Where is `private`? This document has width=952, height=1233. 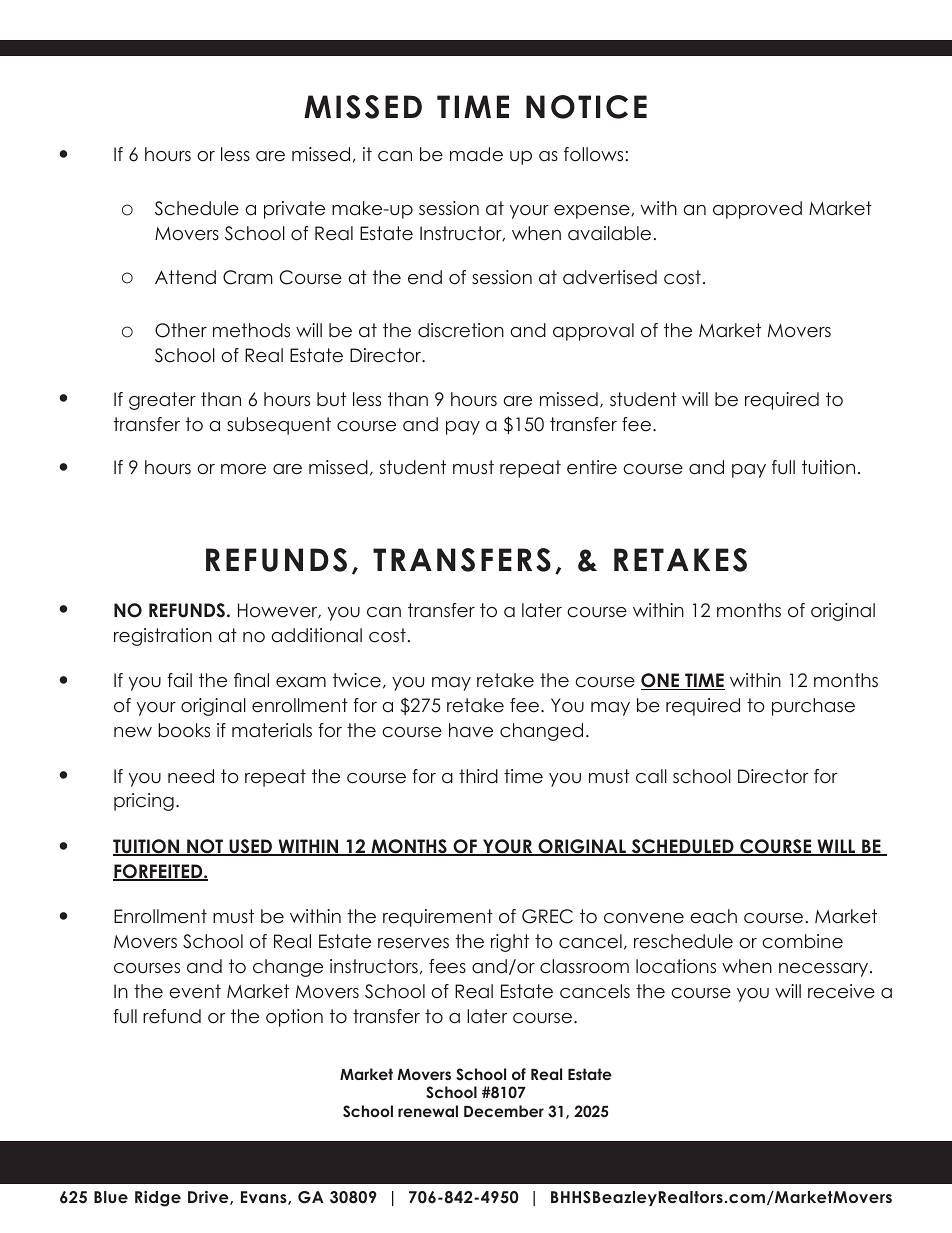
private is located at coordinates (294, 210).
